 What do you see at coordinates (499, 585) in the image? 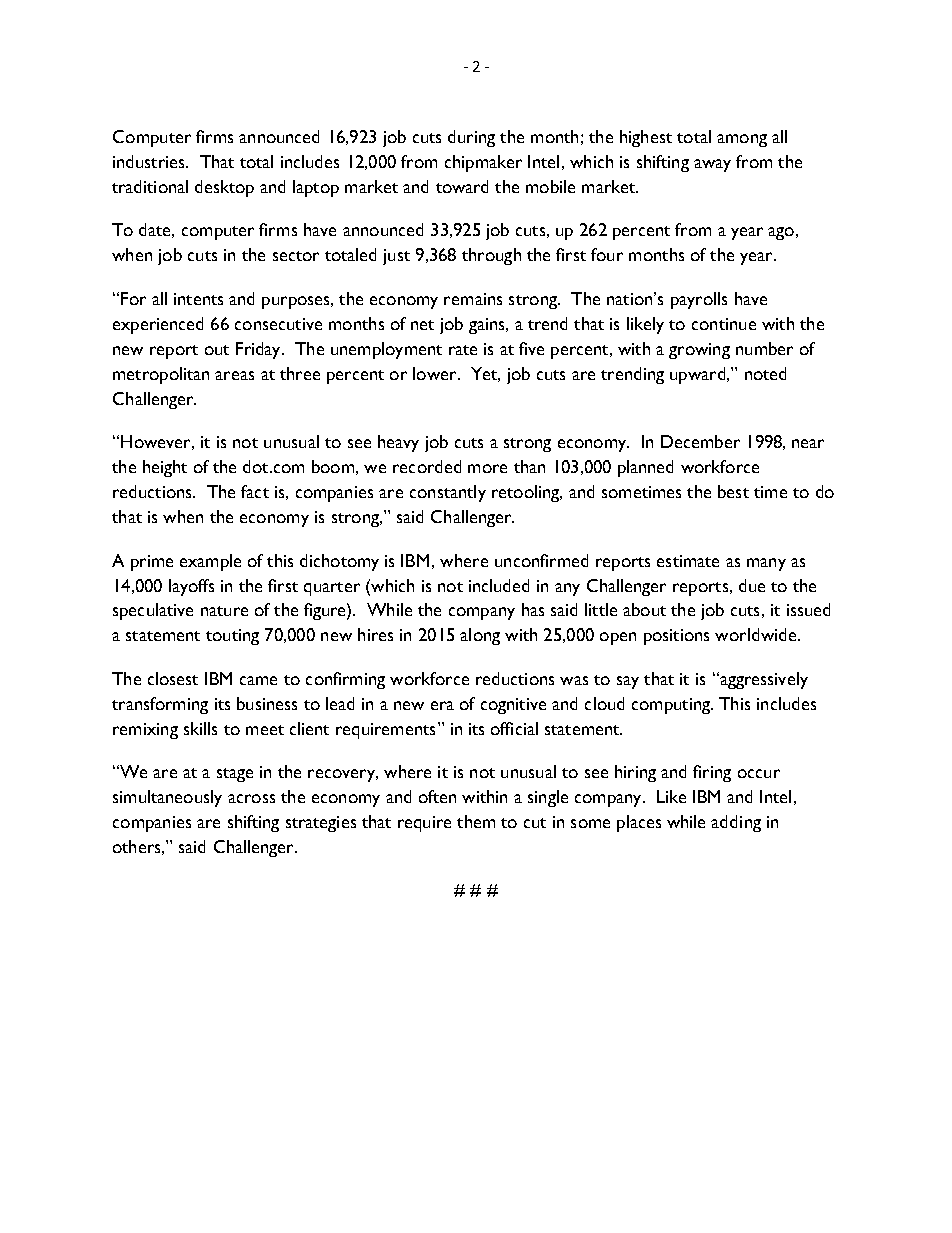
I see `included` at bounding box center [499, 585].
